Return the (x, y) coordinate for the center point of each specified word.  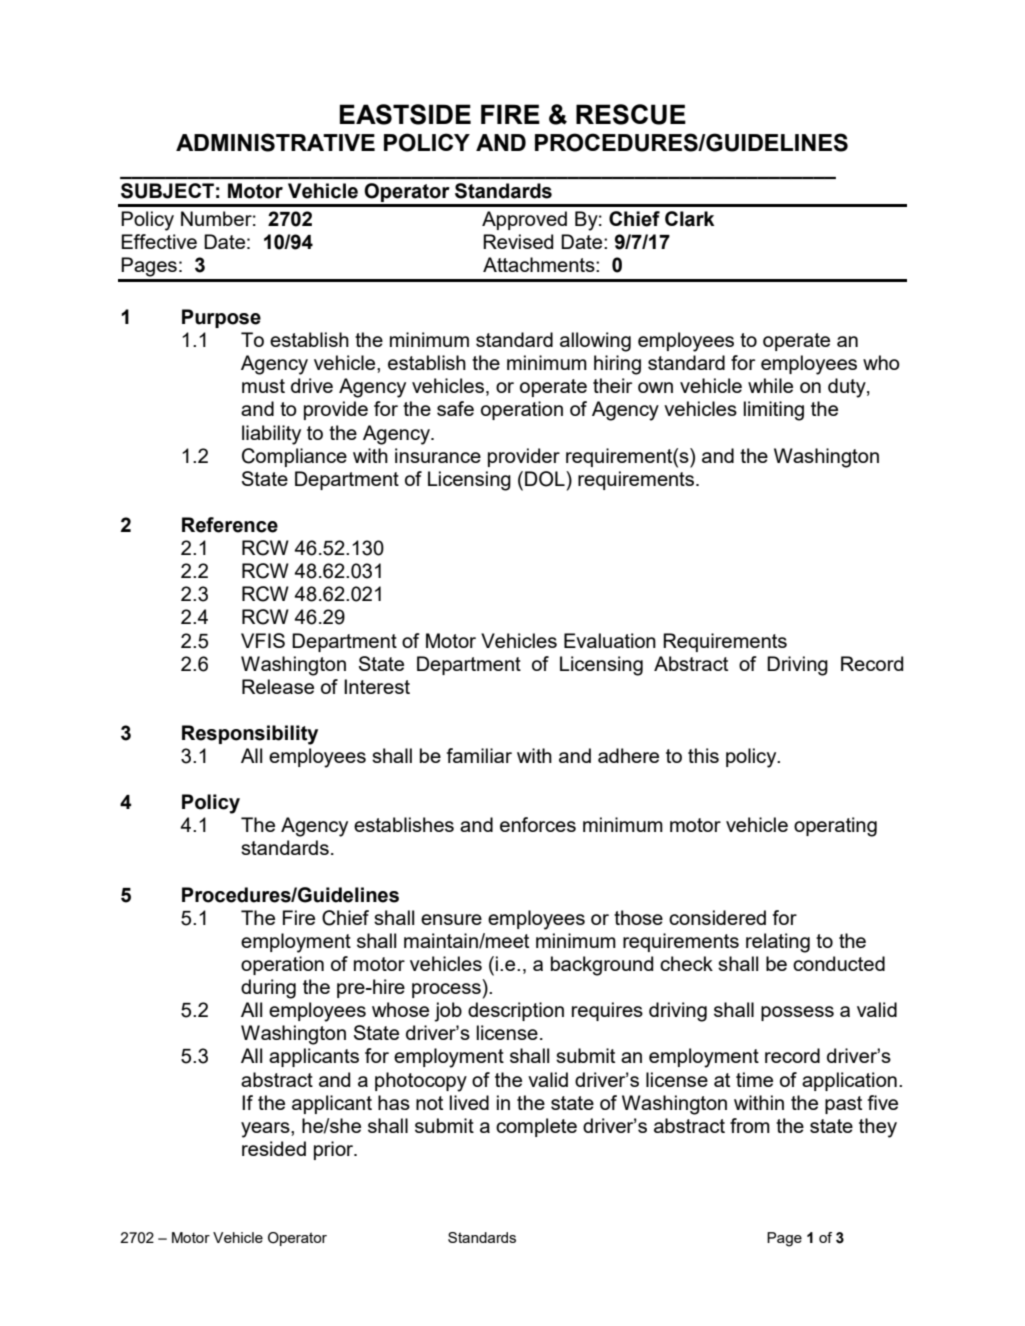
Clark (689, 219)
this (703, 755)
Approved (524, 220)
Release (278, 686)
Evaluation (610, 640)
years (266, 1130)
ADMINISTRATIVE (275, 142)
